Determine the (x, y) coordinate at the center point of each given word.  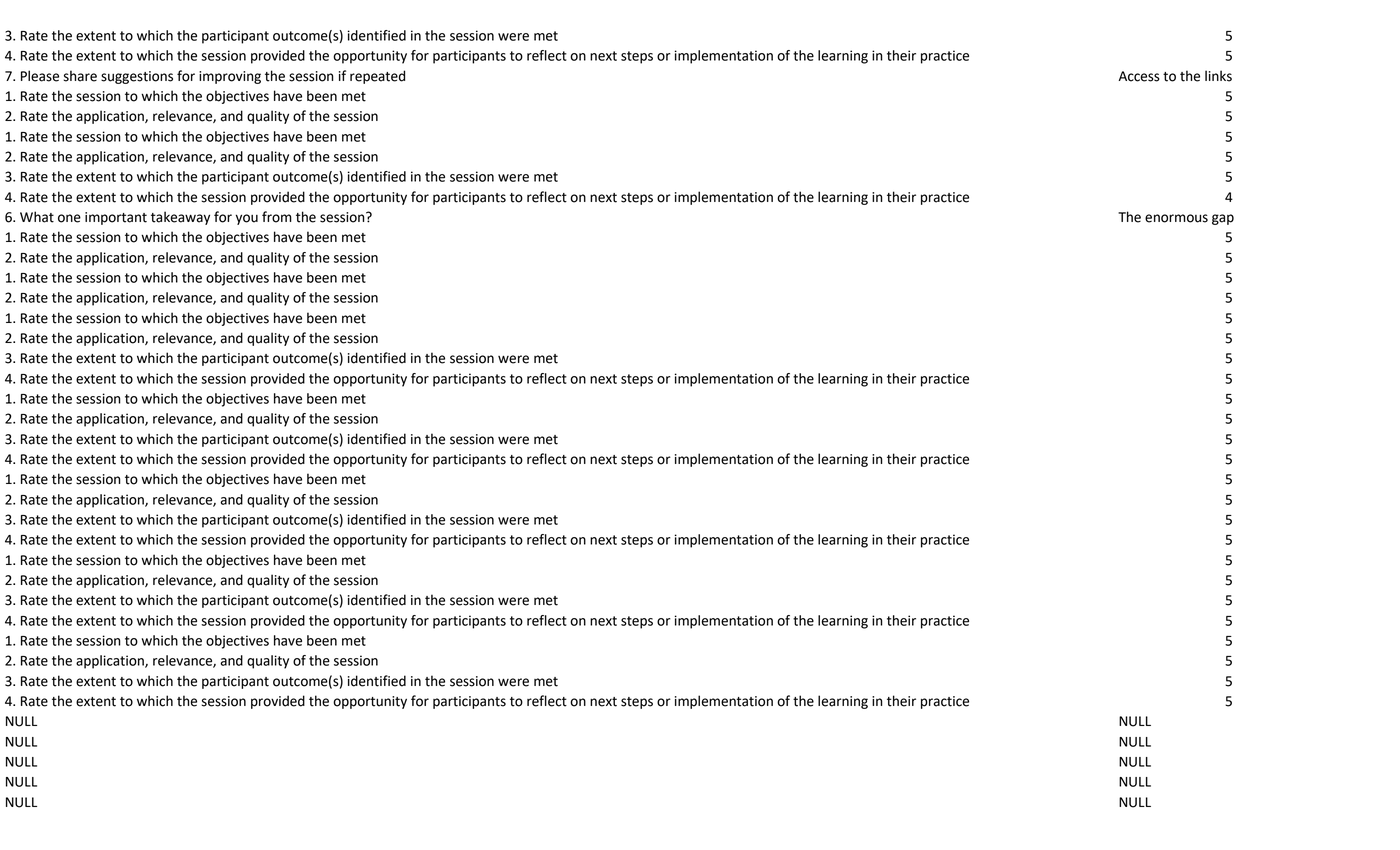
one (69, 218)
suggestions (137, 77)
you (247, 219)
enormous (1176, 218)
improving (230, 77)
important (116, 218)
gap (1223, 219)
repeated (377, 77)
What (37, 217)
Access (1139, 76)
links (1218, 76)
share (80, 76)
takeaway (180, 218)
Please (40, 76)
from (277, 217)
